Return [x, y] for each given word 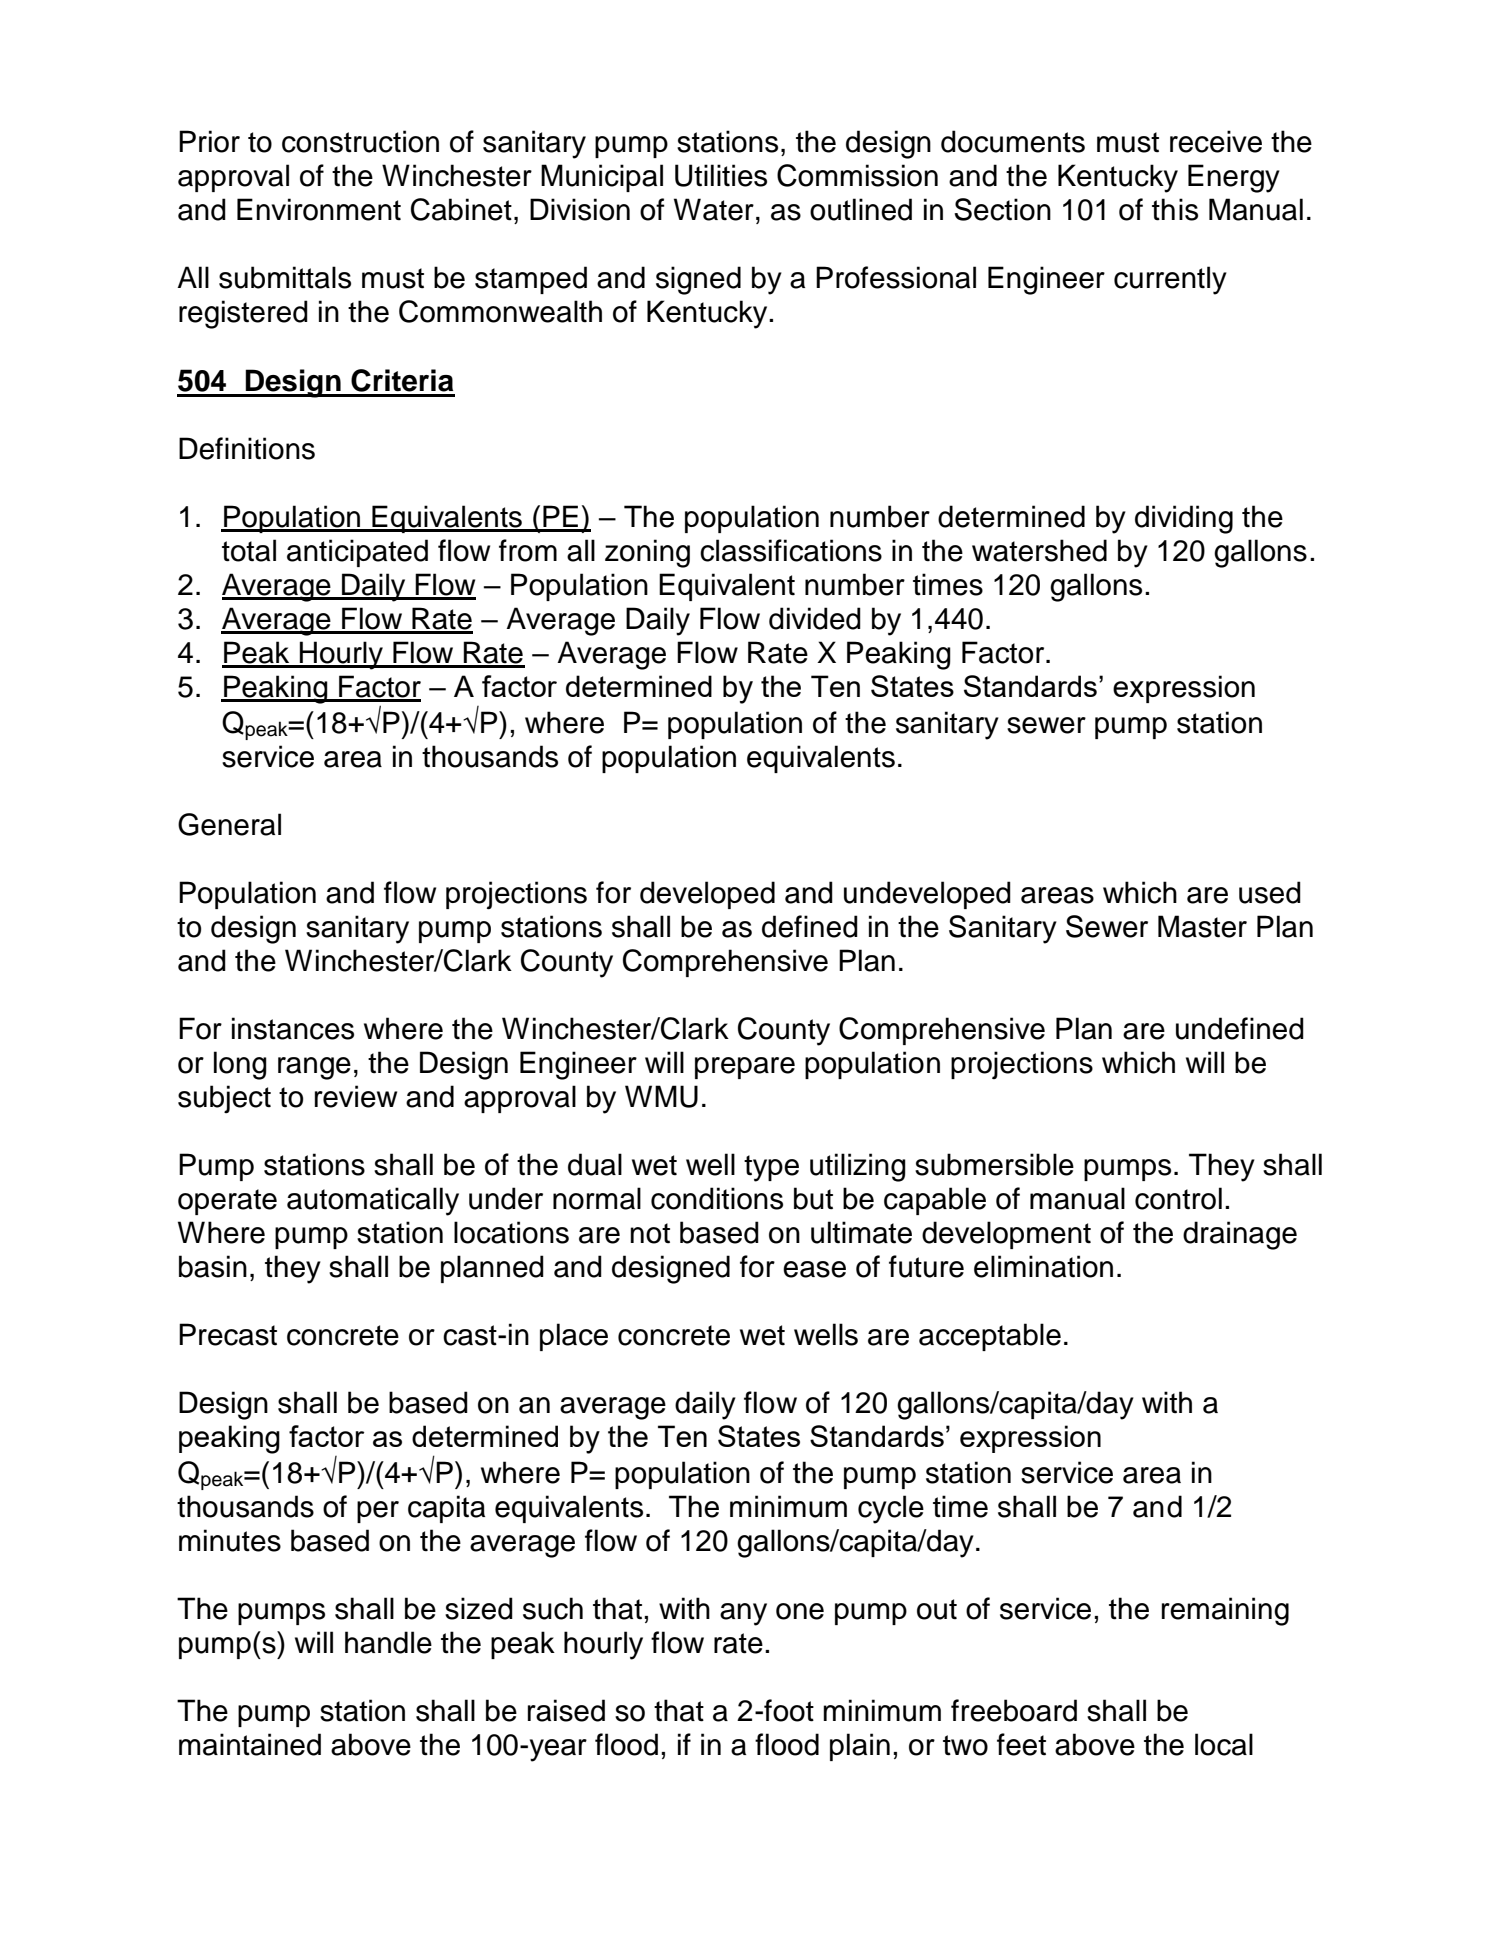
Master [1202, 926]
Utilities [721, 175]
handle [388, 1642]
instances [293, 1028]
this [1175, 209]
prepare [745, 1068]
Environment [319, 209]
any [743, 1614]
